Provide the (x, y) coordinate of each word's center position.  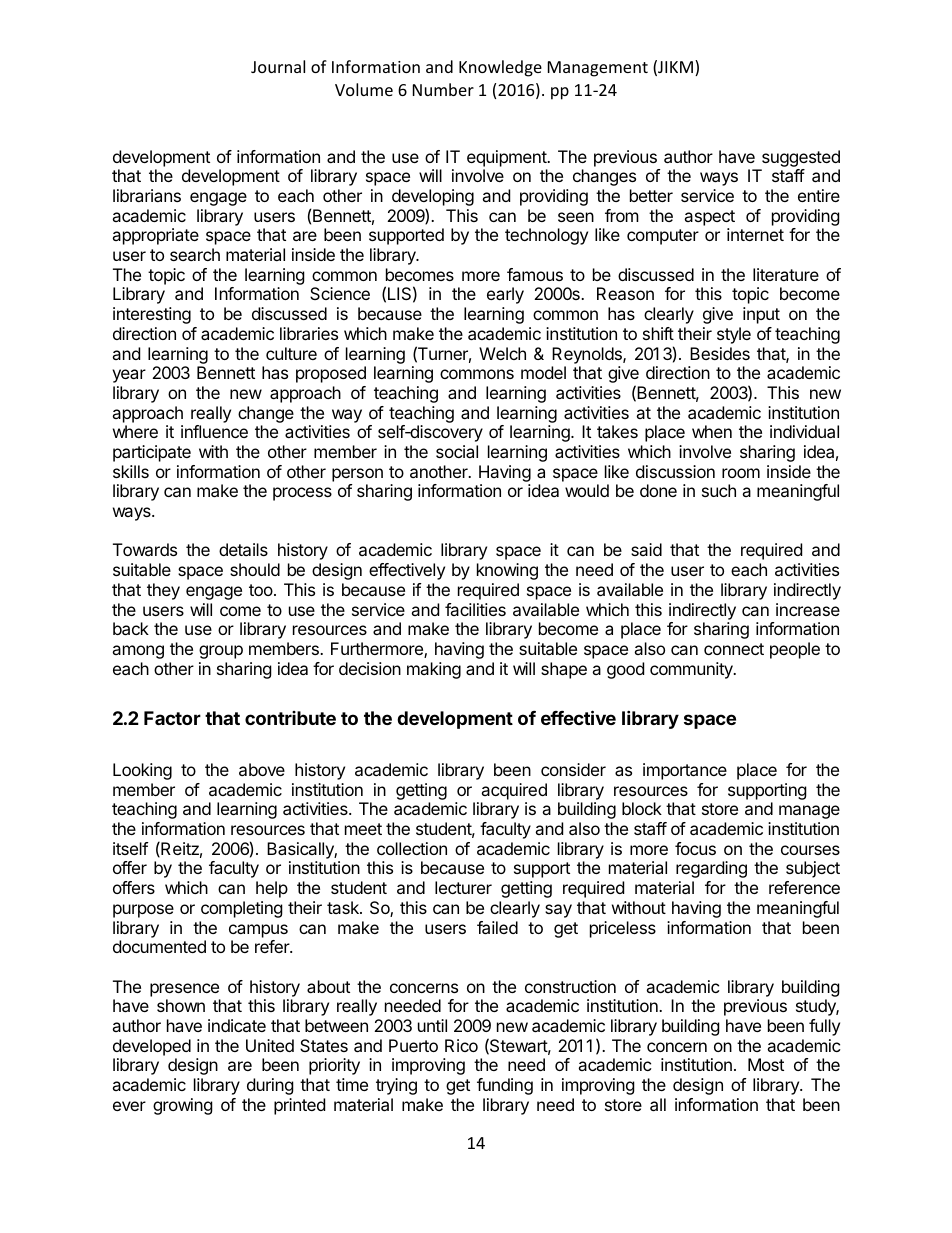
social (457, 451)
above (262, 769)
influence (214, 431)
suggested (801, 158)
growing (183, 1106)
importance (685, 771)
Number (443, 89)
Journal (278, 66)
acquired (514, 791)
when (712, 431)
